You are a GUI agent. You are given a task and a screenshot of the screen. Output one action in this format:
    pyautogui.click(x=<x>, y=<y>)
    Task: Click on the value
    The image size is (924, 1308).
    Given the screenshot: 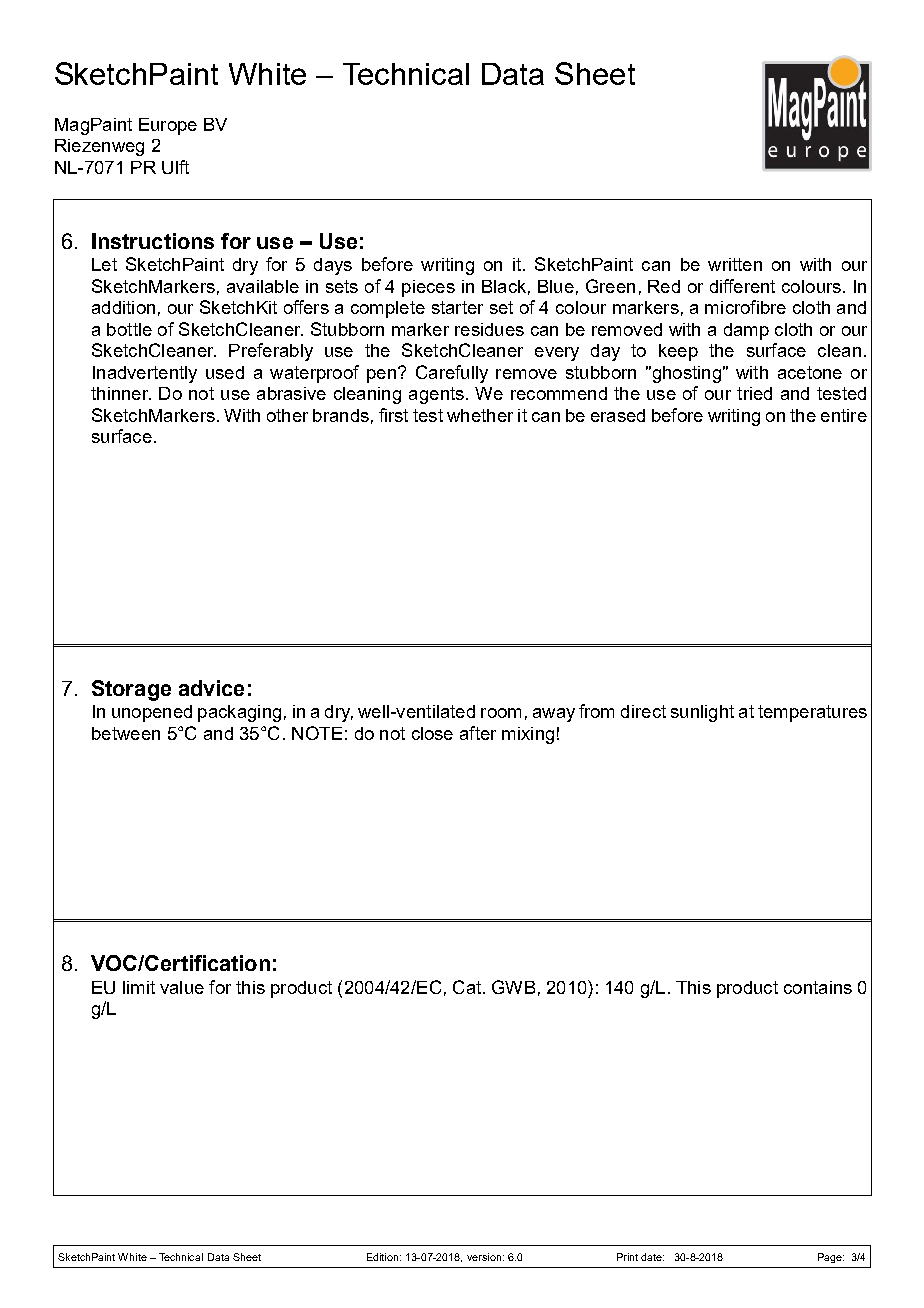 What is the action you would take?
    pyautogui.click(x=182, y=987)
